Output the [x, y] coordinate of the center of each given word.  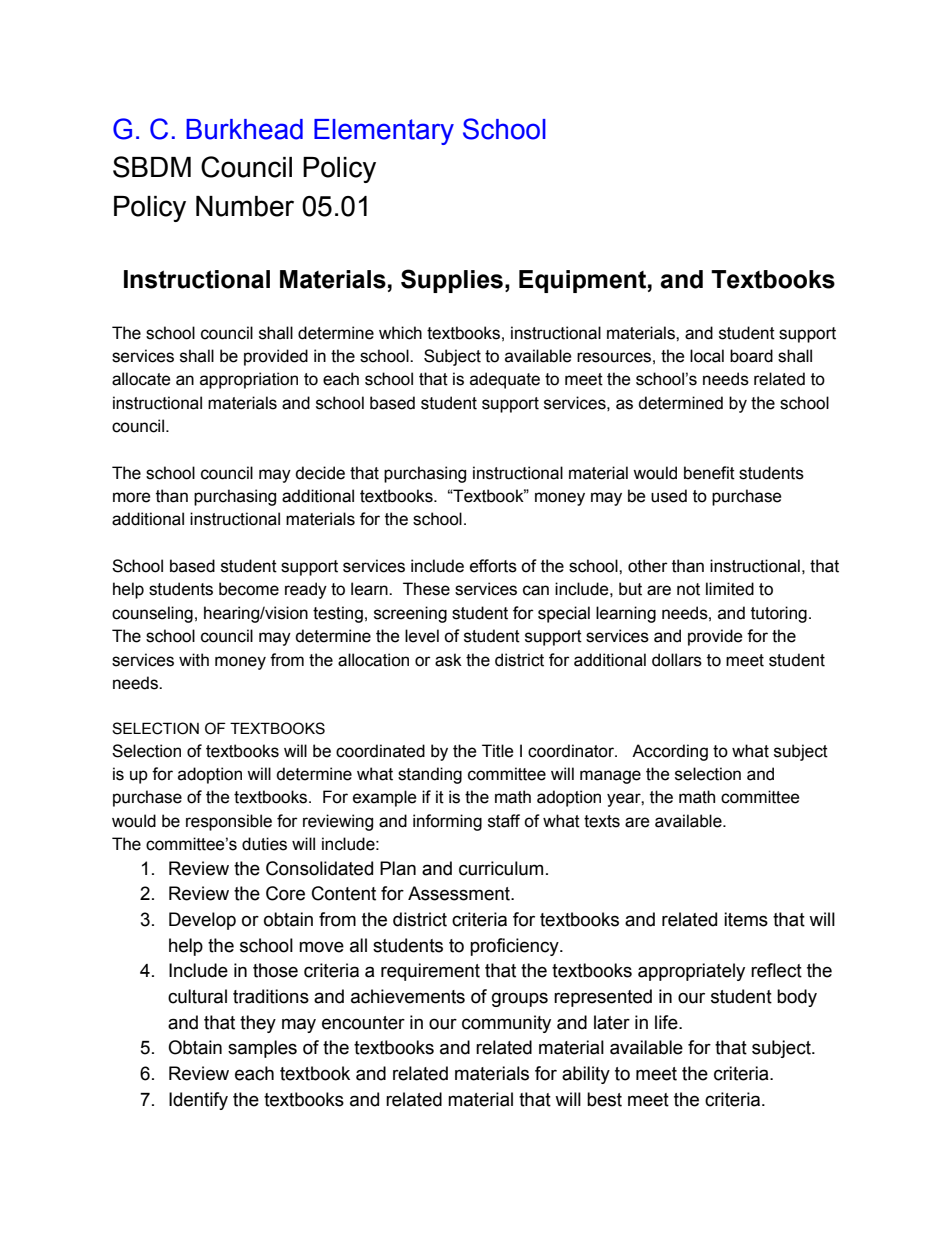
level [422, 636]
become [249, 589]
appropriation [249, 380]
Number [245, 206]
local [707, 356]
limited [730, 589]
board [751, 356]
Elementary [384, 132]
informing [447, 822]
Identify [198, 1101]
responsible [229, 822]
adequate [505, 380]
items [746, 919]
